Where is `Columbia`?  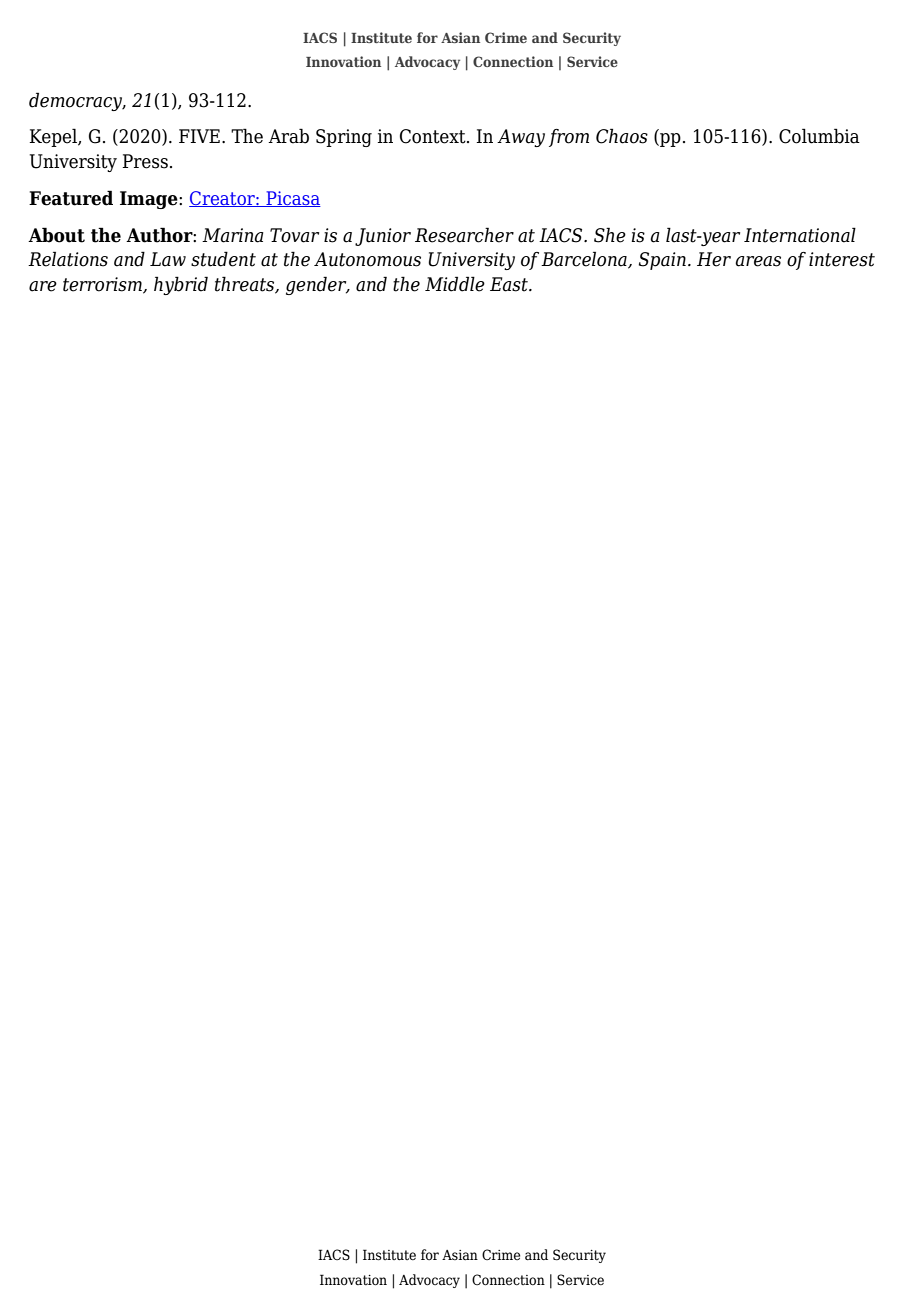 Columbia is located at coordinates (819, 136).
